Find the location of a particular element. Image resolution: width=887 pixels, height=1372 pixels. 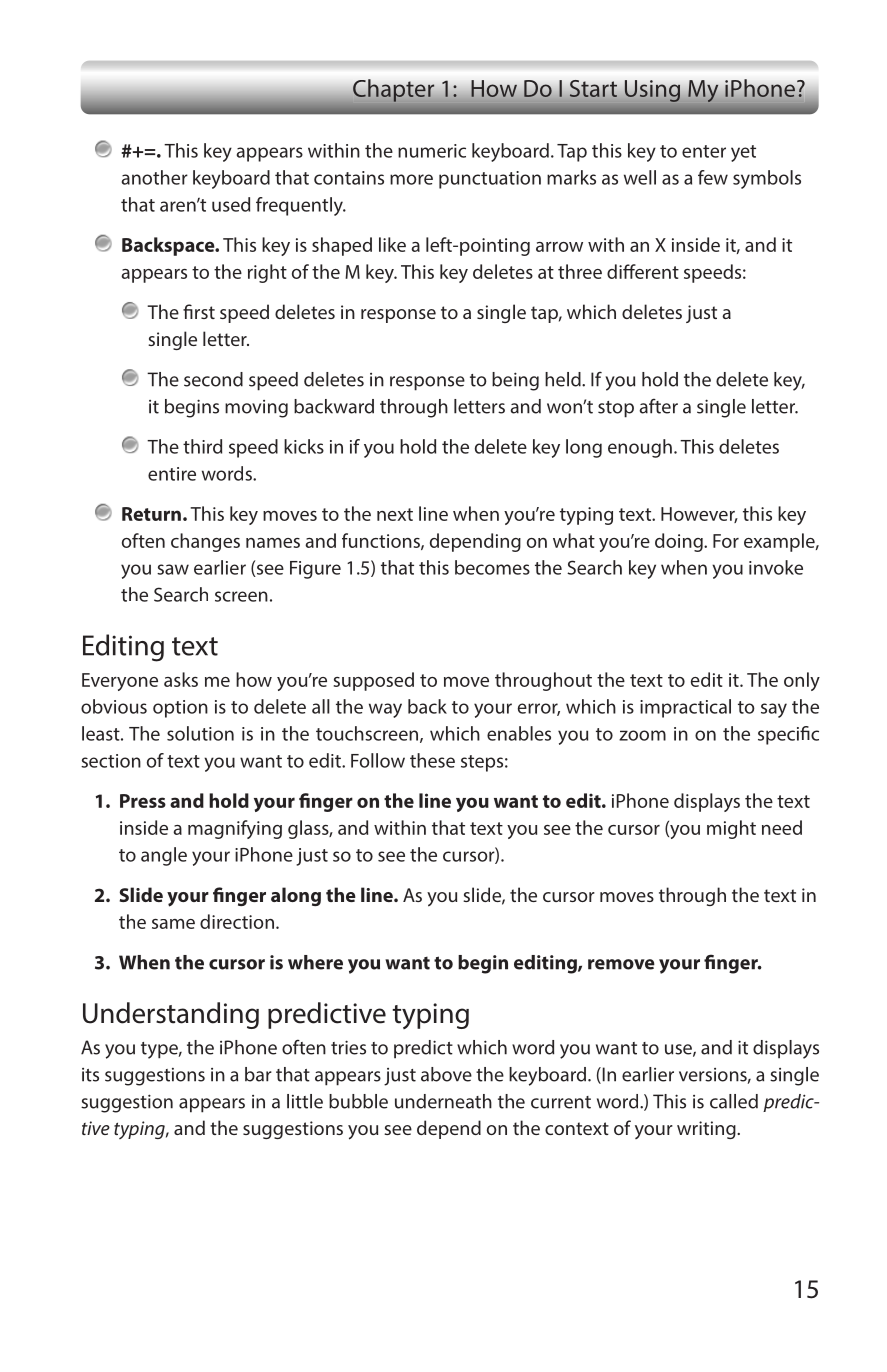

numeric is located at coordinates (432, 151).
